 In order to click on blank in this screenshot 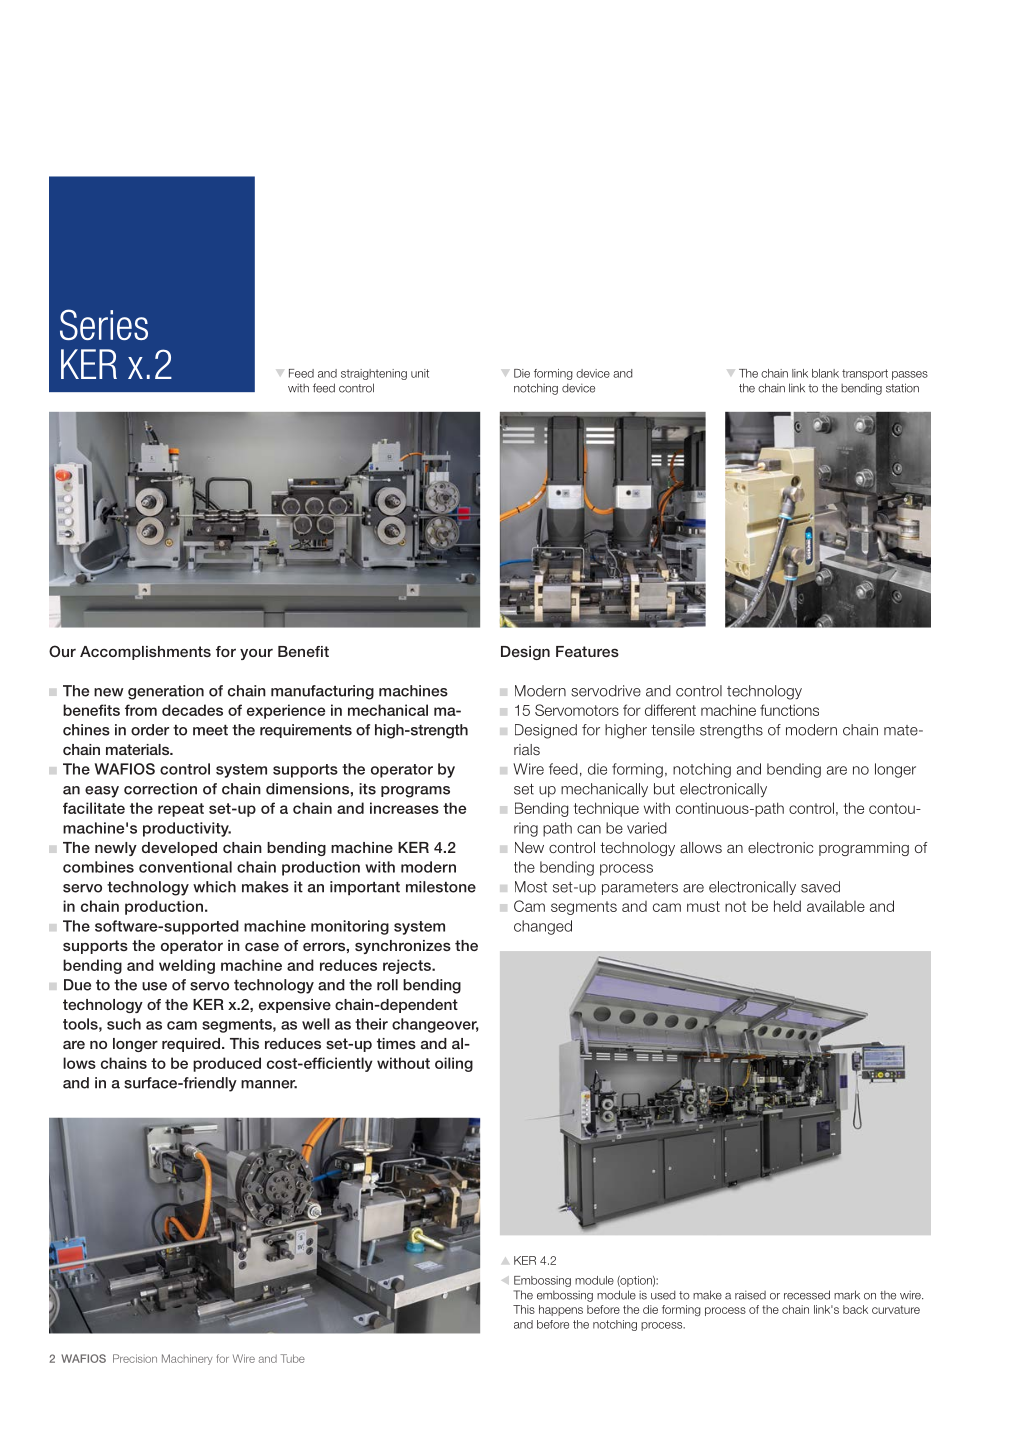, I will do `click(825, 373)`.
